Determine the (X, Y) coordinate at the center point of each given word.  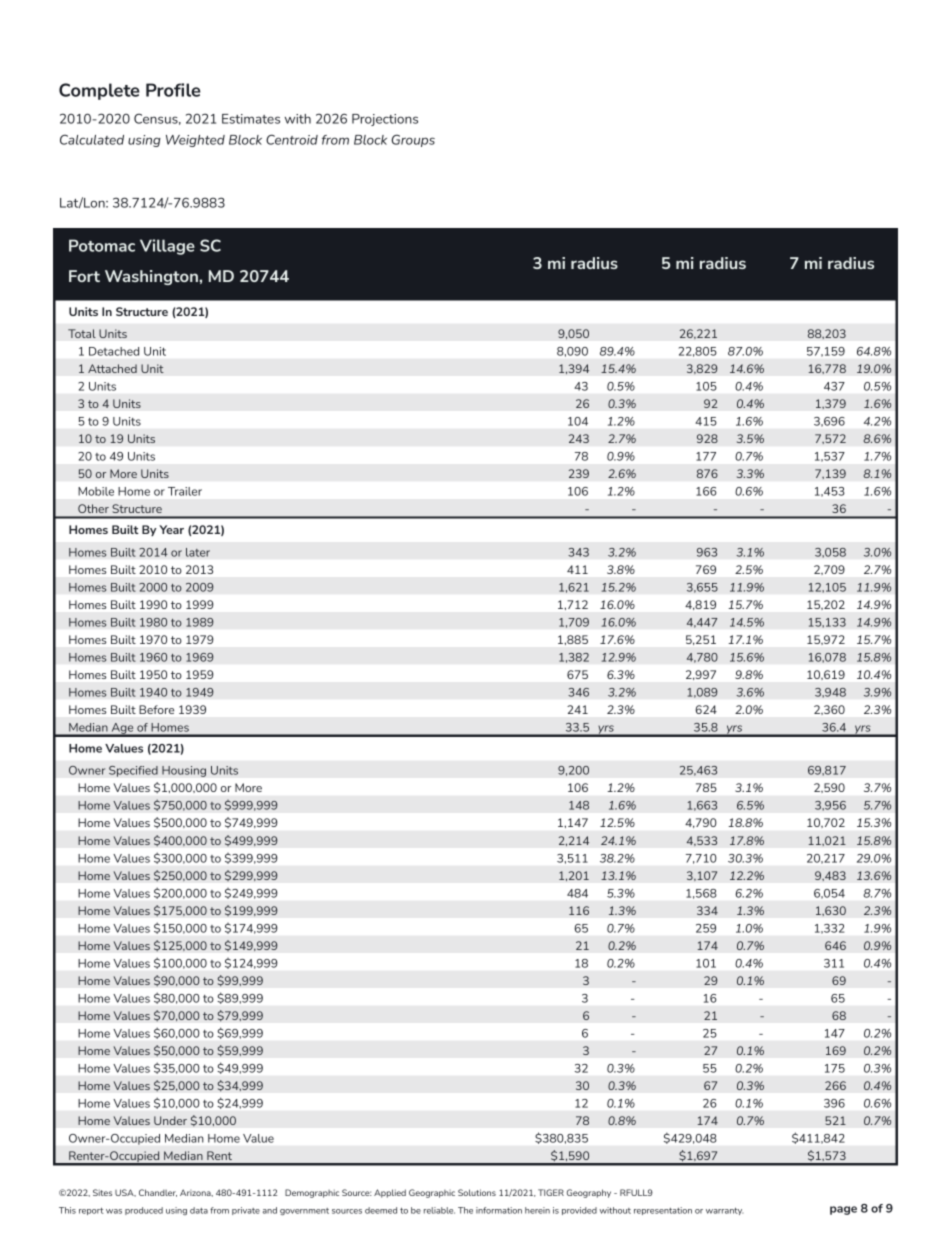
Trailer (185, 491)
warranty (724, 1211)
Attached (112, 368)
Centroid (292, 139)
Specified (133, 771)
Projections (385, 120)
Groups (413, 140)
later (198, 552)
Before (156, 709)
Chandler (158, 1193)
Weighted (195, 141)
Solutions (477, 1192)
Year (171, 529)
